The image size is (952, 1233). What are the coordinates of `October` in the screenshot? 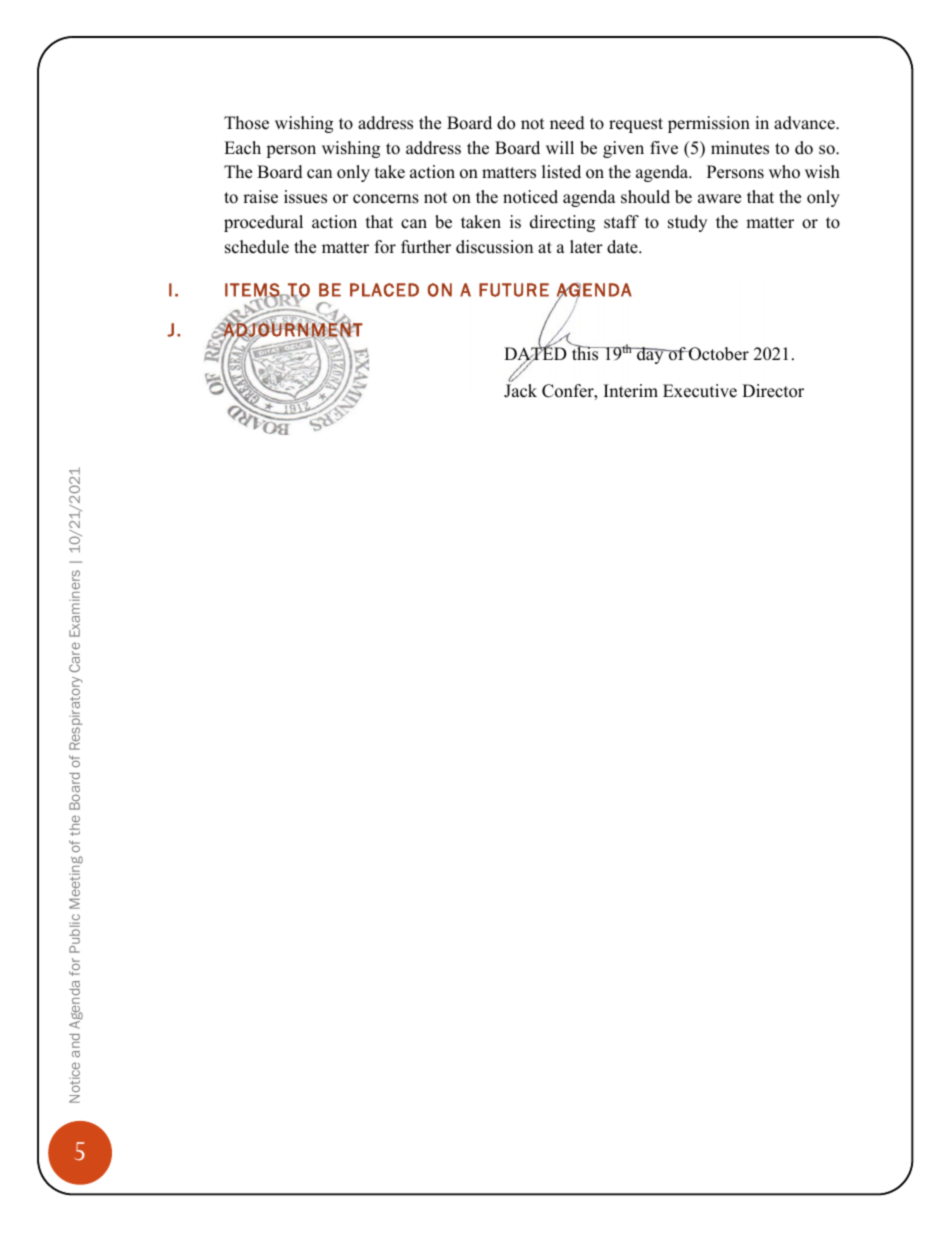 It's located at (718, 354).
